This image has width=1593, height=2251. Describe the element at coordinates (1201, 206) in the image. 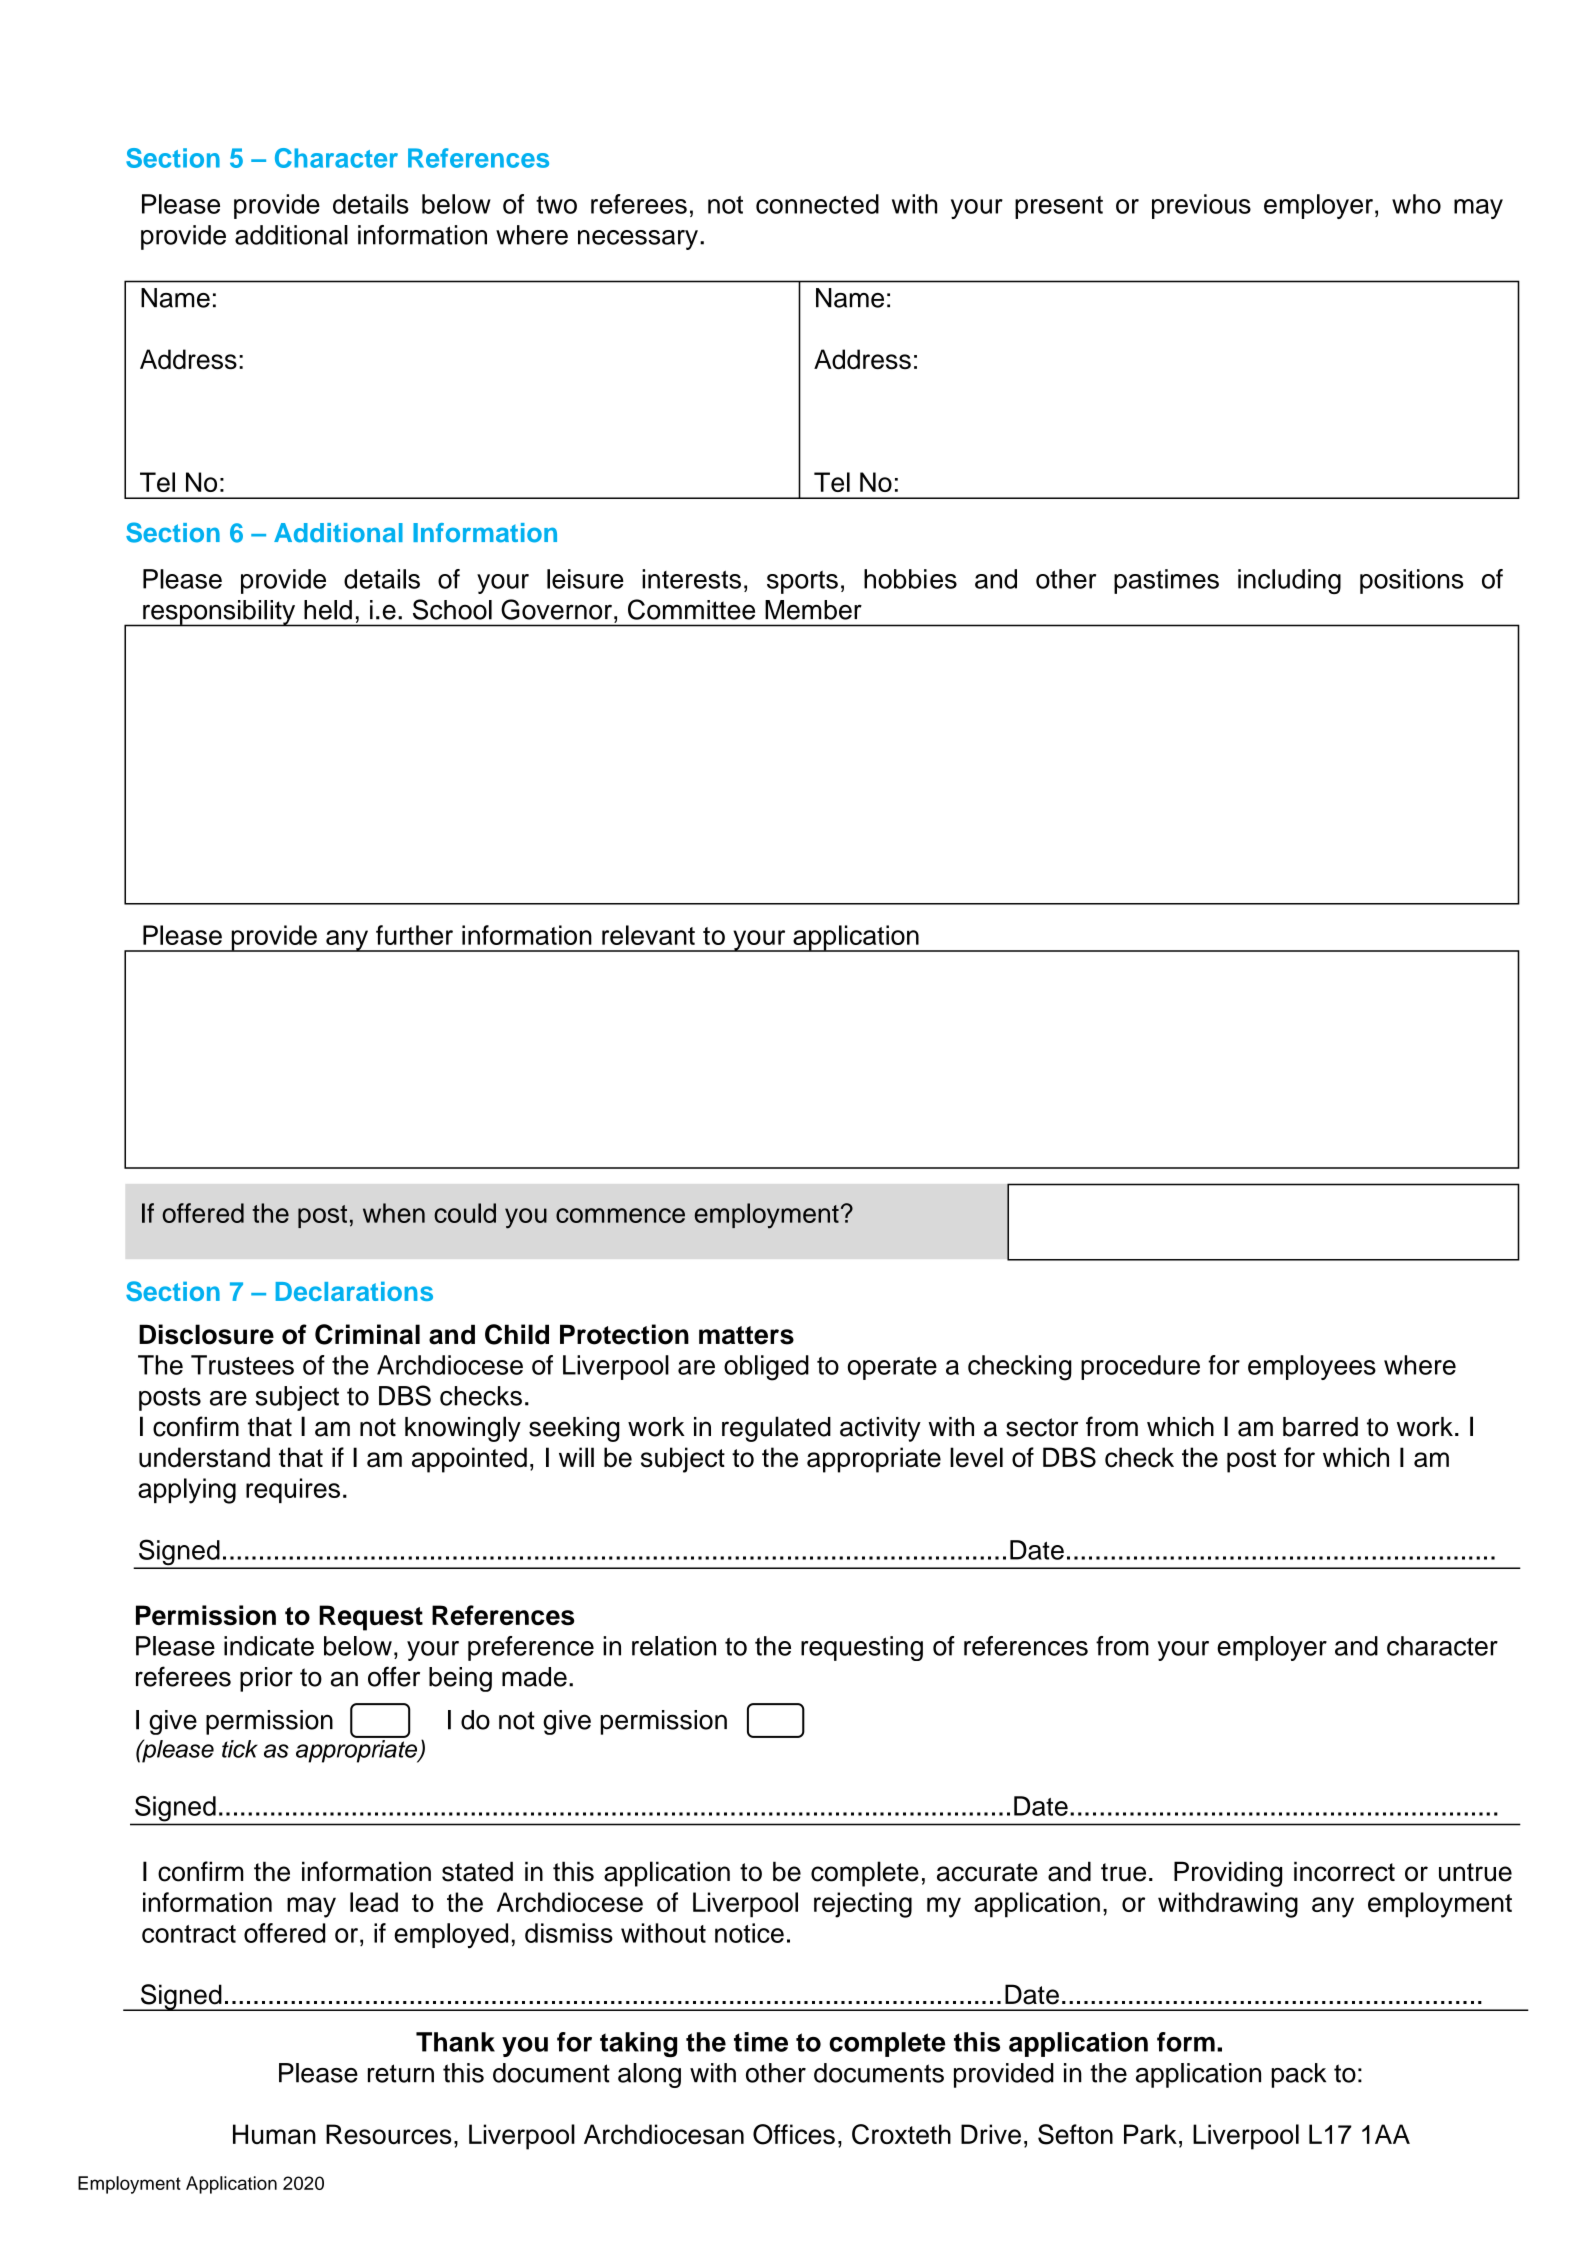

I see `previous` at that location.
